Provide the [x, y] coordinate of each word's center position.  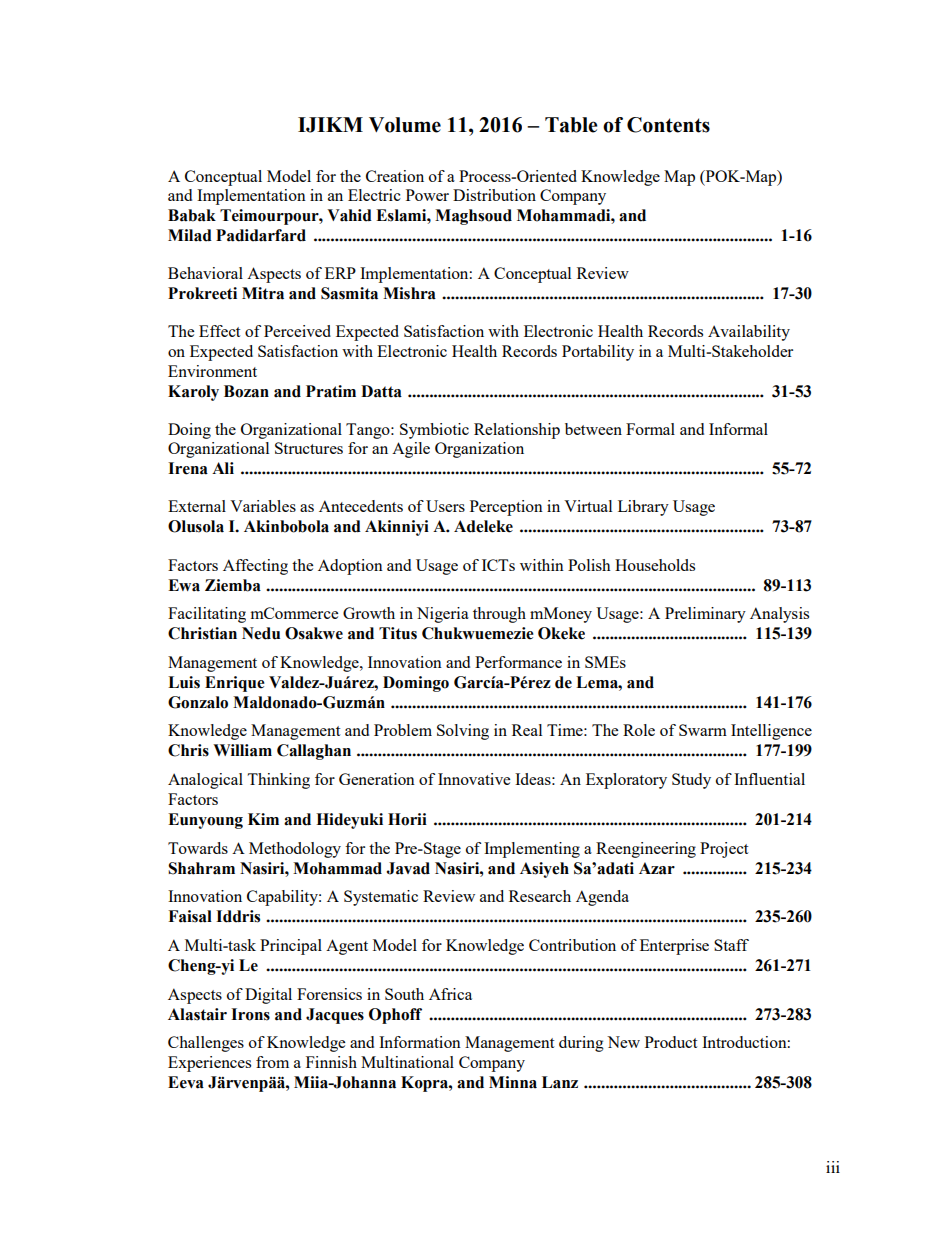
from [272, 1062]
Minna [513, 1082]
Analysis [779, 615]
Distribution [494, 195]
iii [833, 1167]
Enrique [235, 684]
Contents [668, 125]
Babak [192, 215]
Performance [518, 662]
